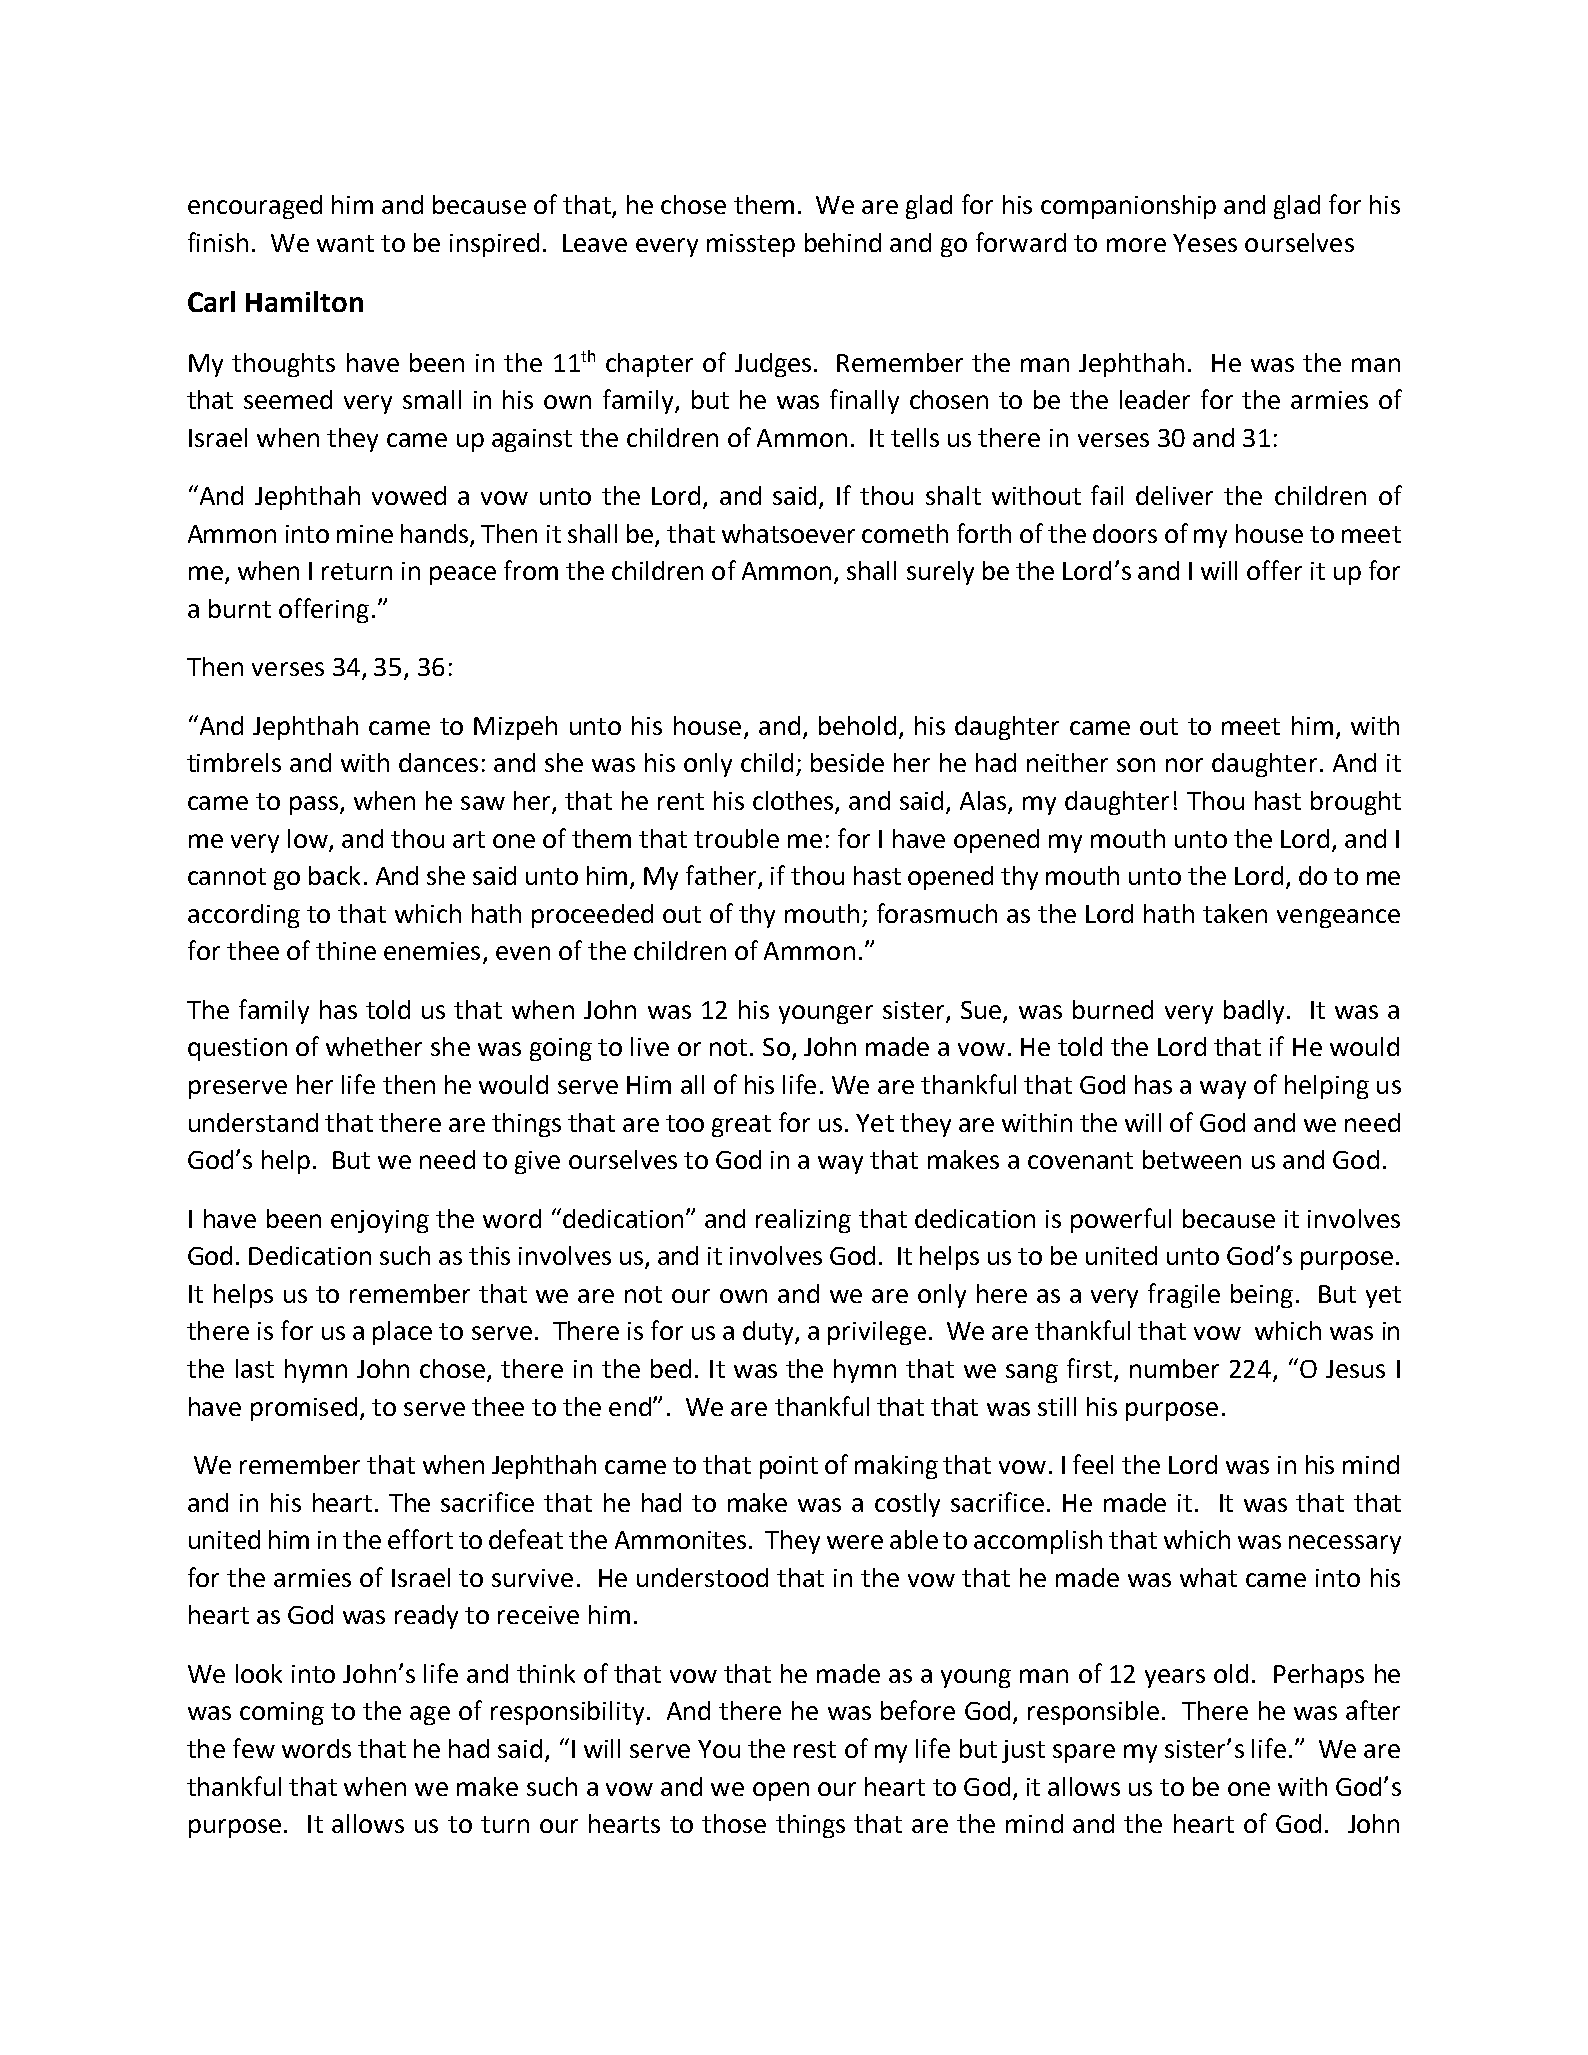 This screenshot has width=1588, height=2055. What do you see at coordinates (741, 1126) in the screenshot?
I see `great` at bounding box center [741, 1126].
